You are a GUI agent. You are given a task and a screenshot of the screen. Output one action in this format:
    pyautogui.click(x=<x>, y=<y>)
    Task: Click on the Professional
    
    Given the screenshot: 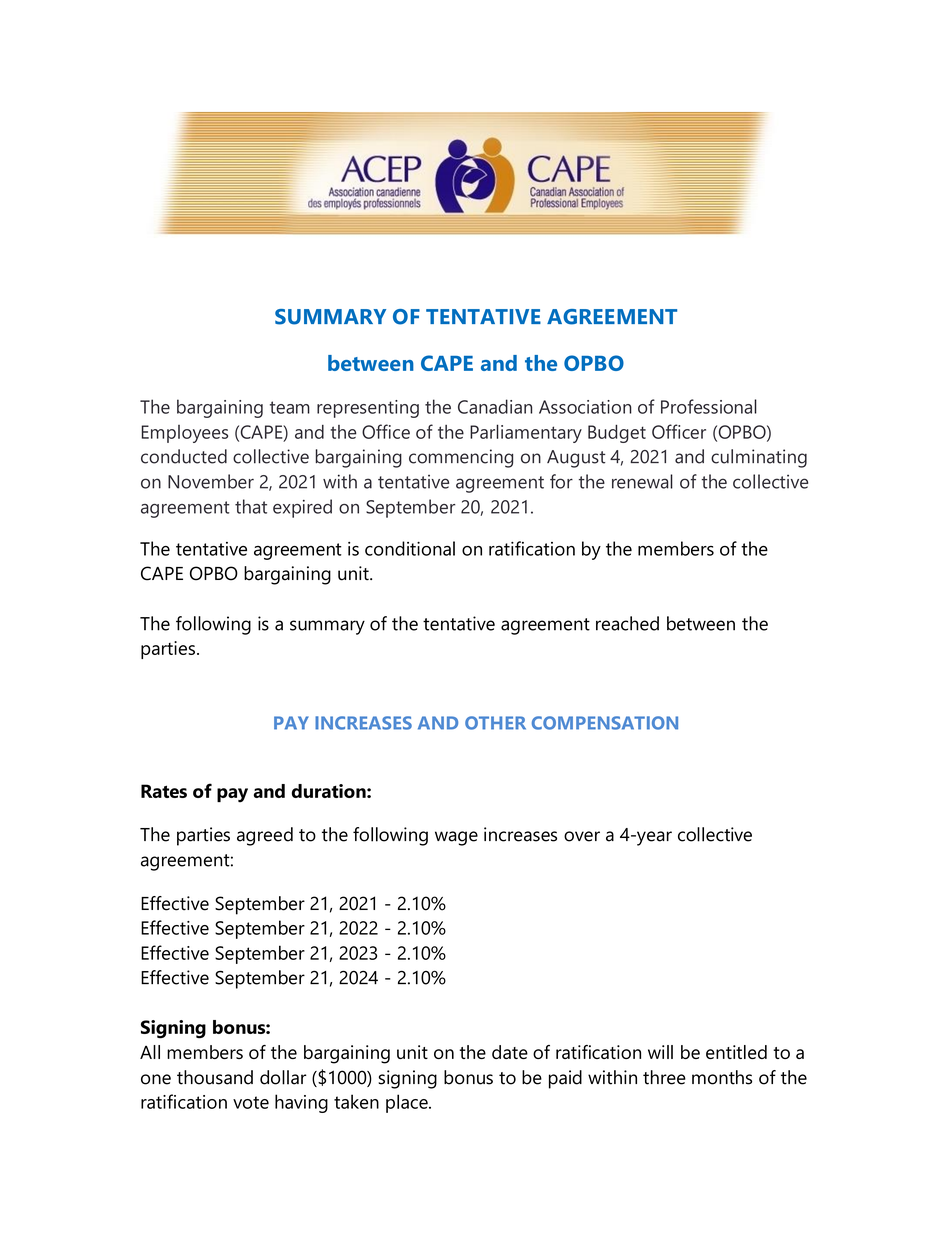 What is the action you would take?
    pyautogui.click(x=709, y=406)
